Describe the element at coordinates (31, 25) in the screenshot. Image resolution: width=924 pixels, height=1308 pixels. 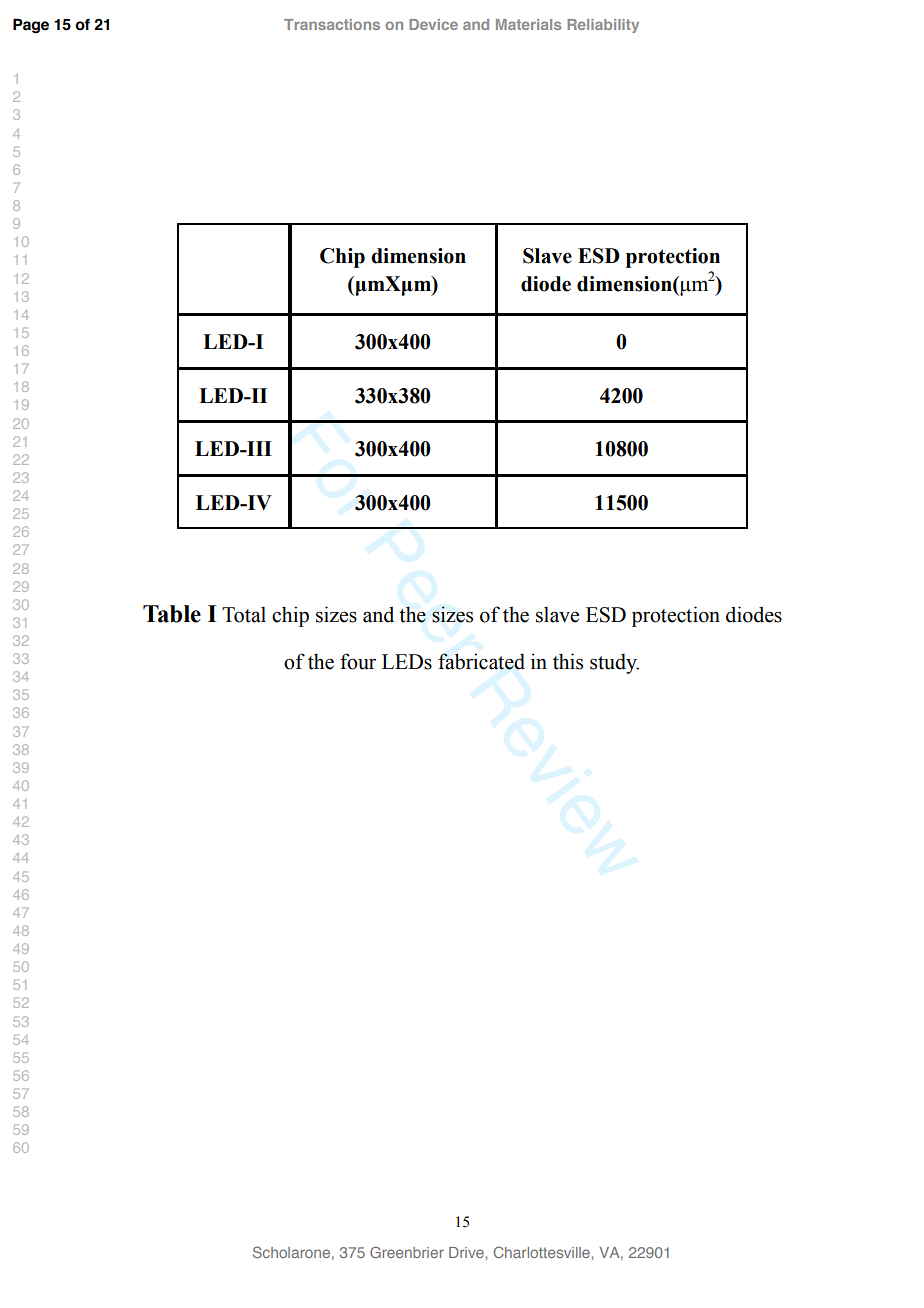
I see `Page` at that location.
